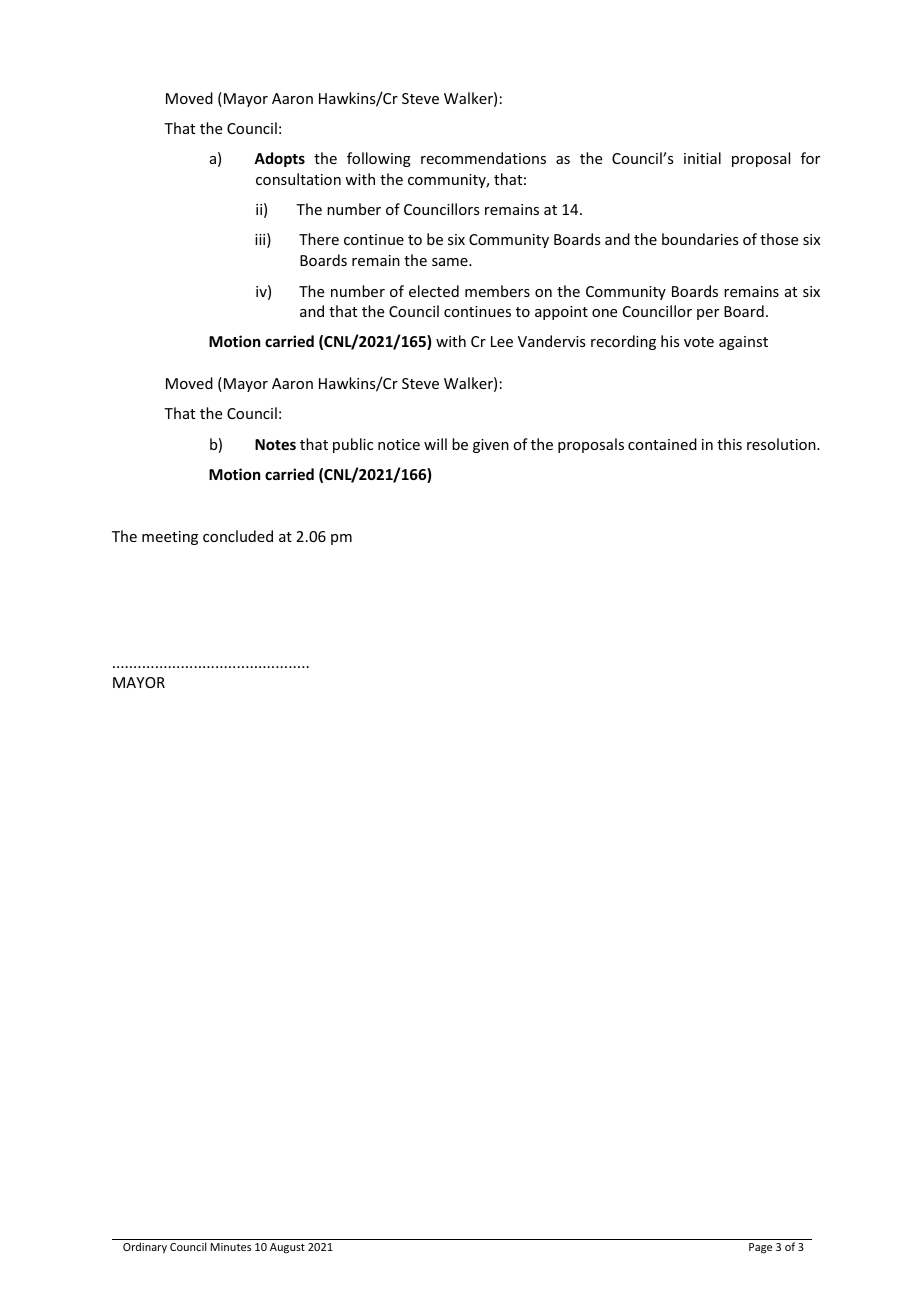 This page has width=924, height=1308. I want to click on August, so click(287, 1248).
